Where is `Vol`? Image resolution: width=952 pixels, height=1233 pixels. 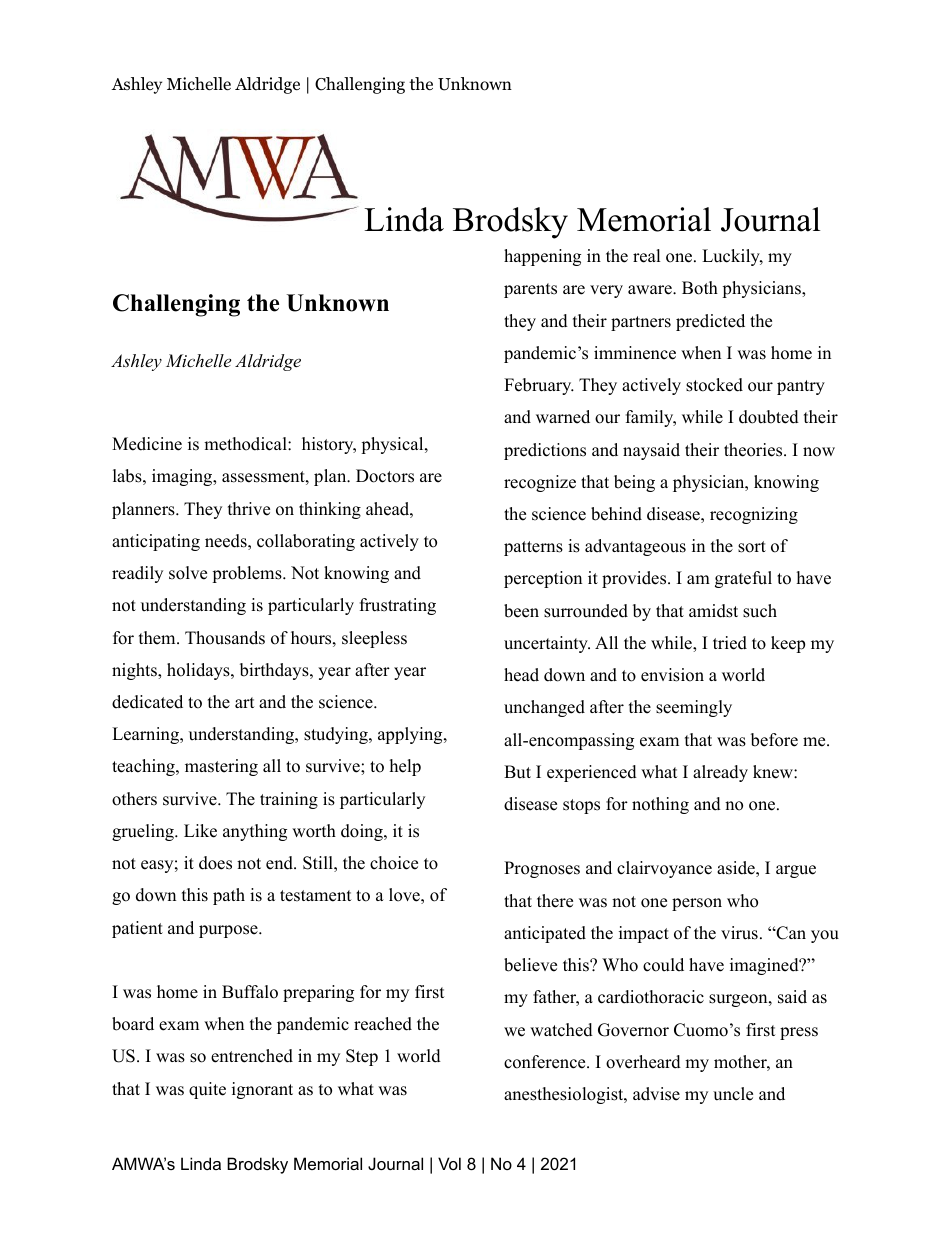 Vol is located at coordinates (449, 1163).
